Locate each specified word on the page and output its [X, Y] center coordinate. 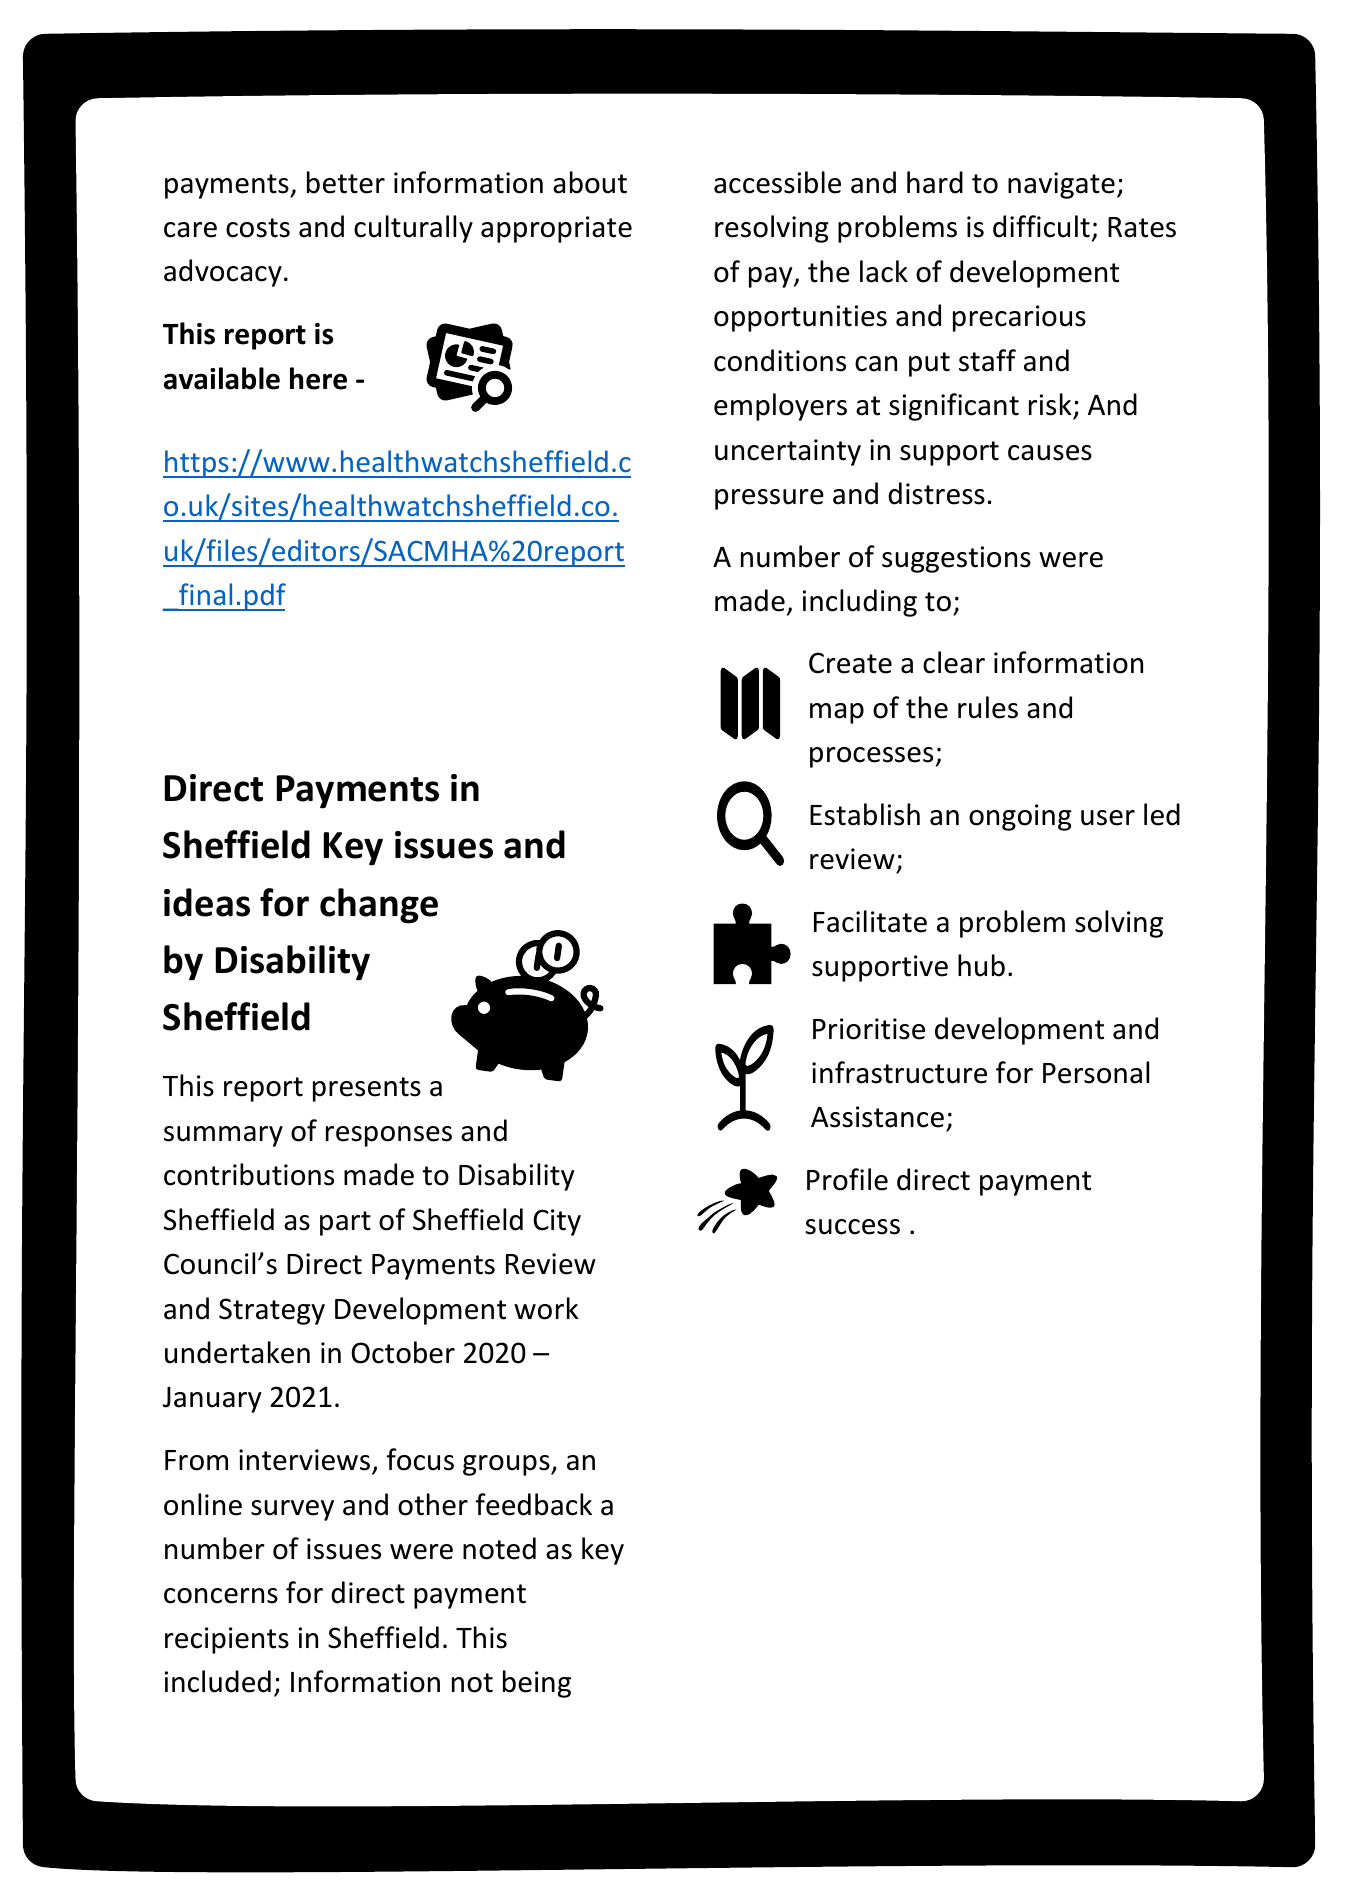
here [318, 378]
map [837, 713]
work [546, 1308]
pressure [769, 499]
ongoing [1020, 817]
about [590, 182]
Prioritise [869, 1029]
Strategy [272, 1311]
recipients [227, 1640]
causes [1050, 453]
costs [258, 228]
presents [367, 1089]
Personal [1096, 1072]
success [852, 1227]
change [379, 906]
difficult [1041, 226]
